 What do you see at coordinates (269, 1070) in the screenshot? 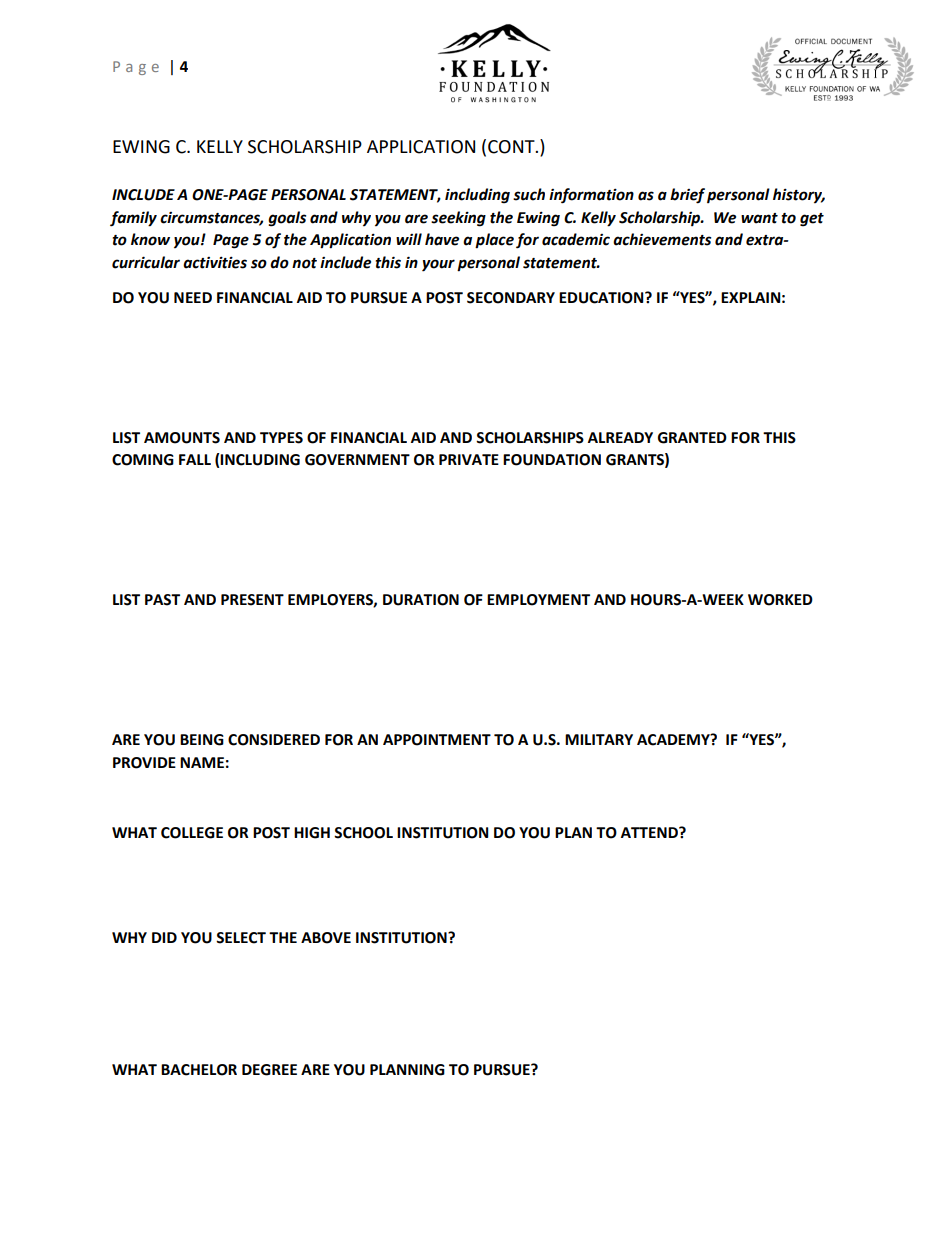
I see `DEGREE` at bounding box center [269, 1070].
